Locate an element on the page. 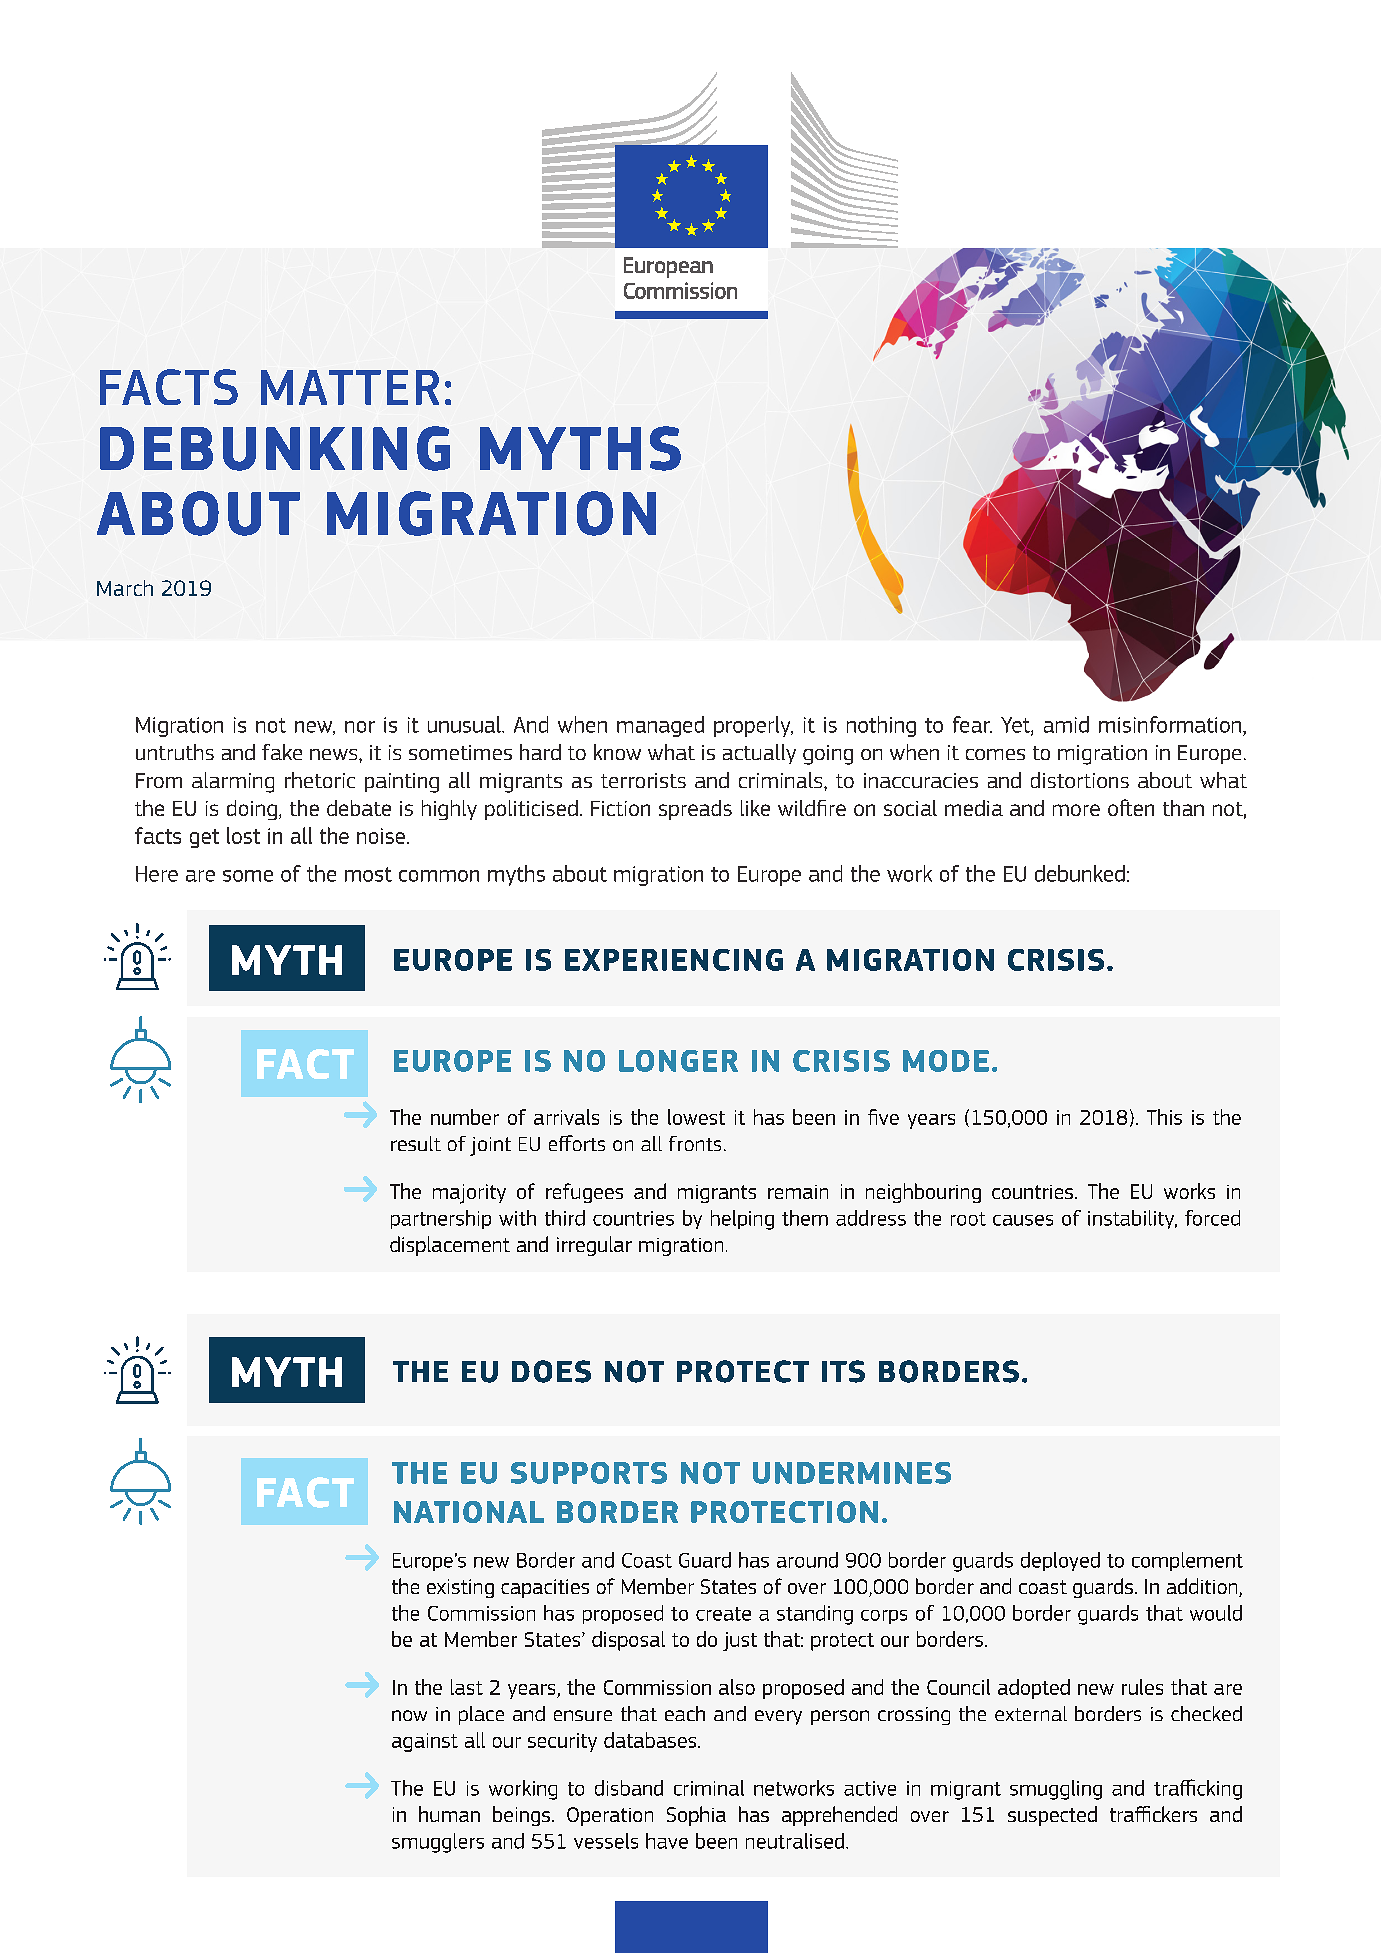 This page has width=1381, height=1953. terrorists is located at coordinates (643, 780).
